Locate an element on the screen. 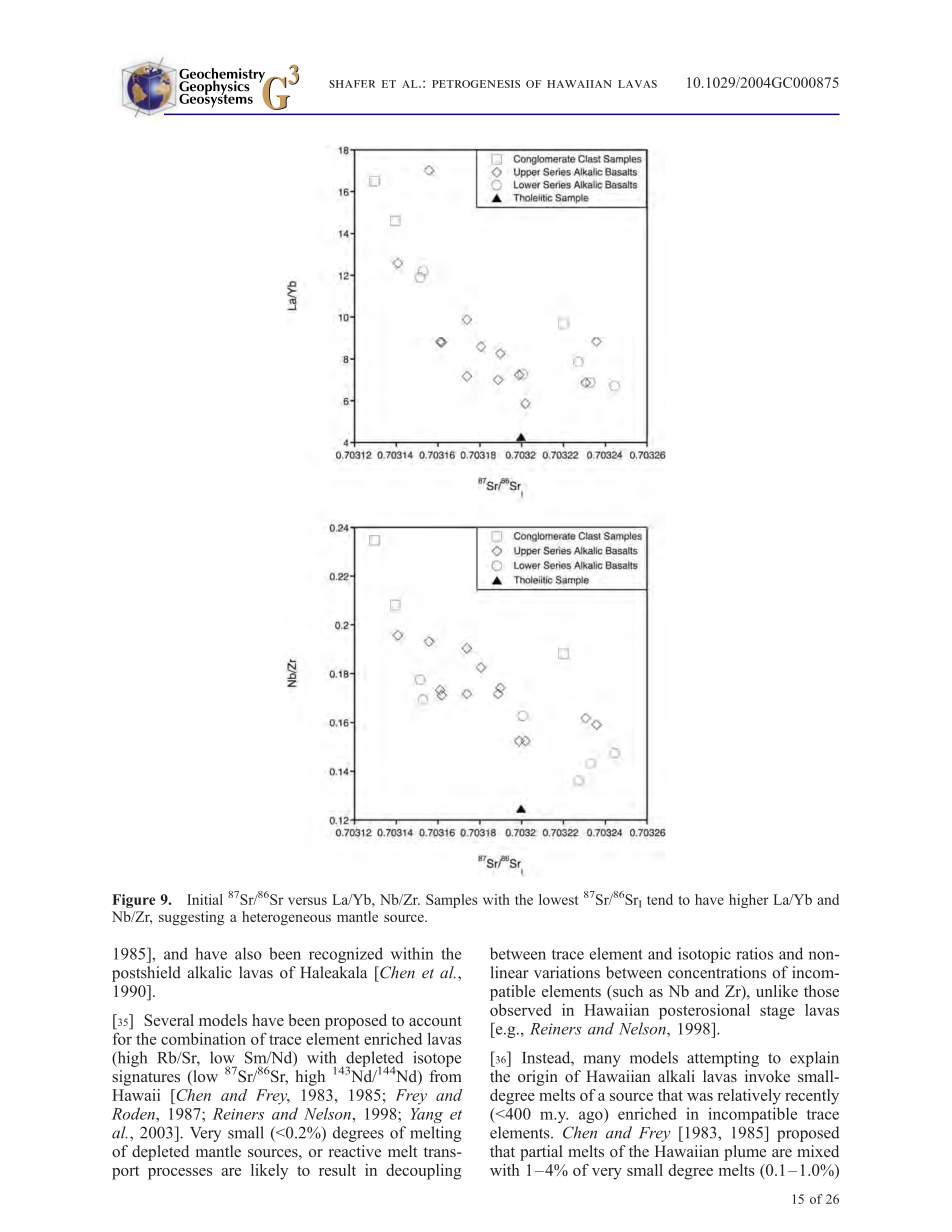 The height and width of the screenshot is (1232, 952). isotopic is located at coordinates (704, 955).
